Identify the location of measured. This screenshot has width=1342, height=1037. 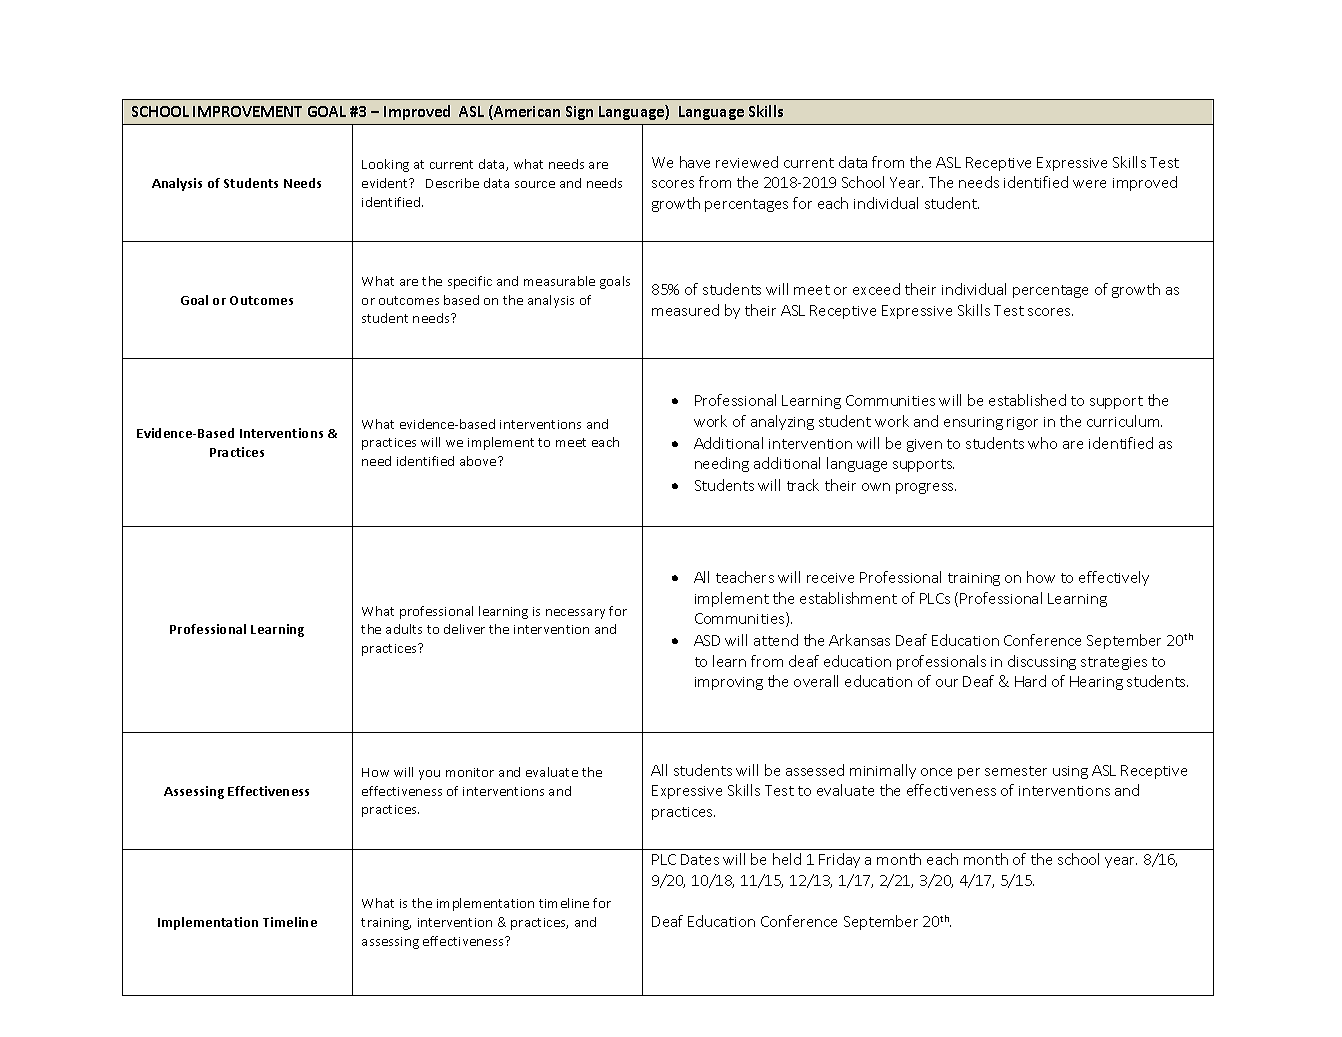
(685, 310).
